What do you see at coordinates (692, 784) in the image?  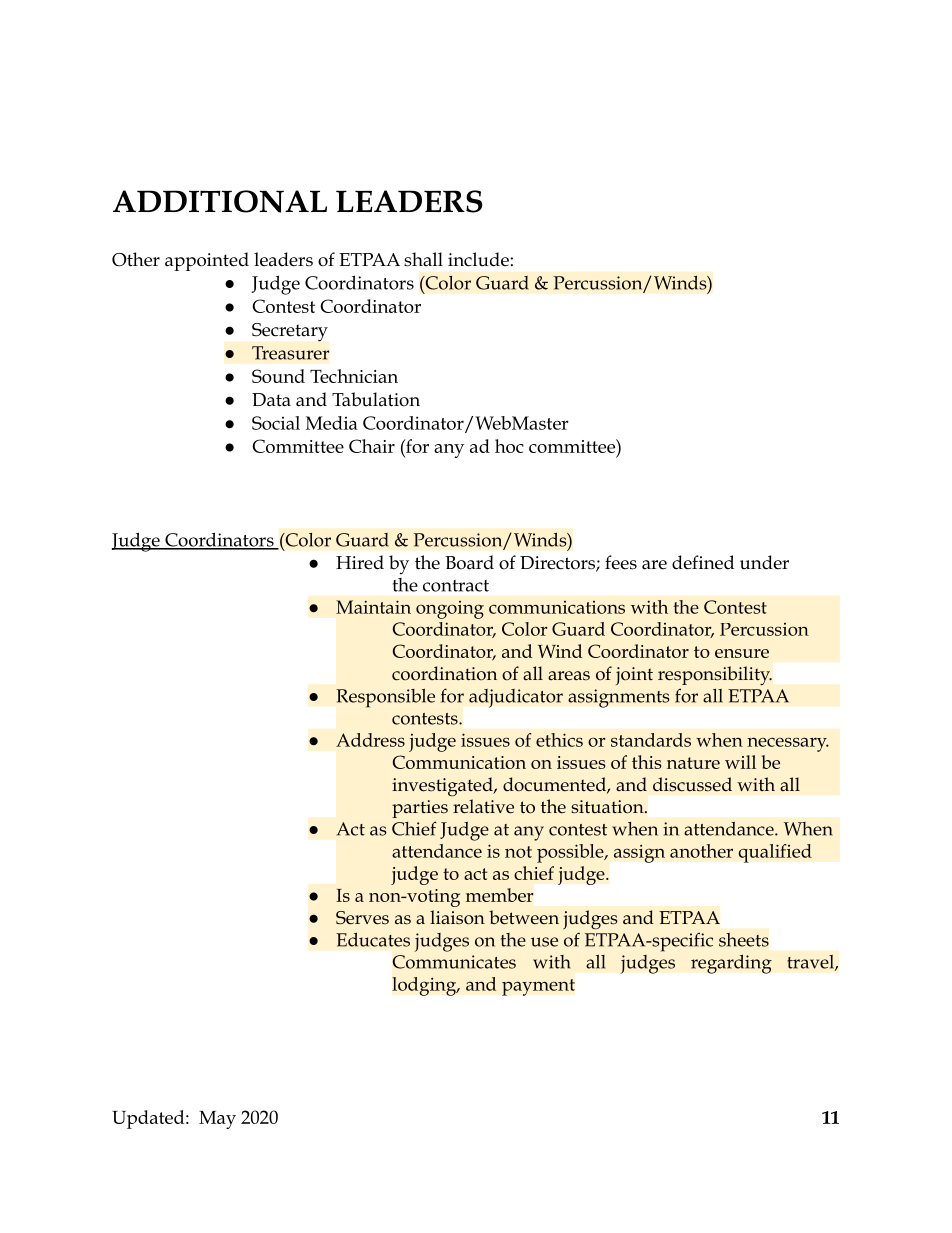 I see `discussed` at bounding box center [692, 784].
